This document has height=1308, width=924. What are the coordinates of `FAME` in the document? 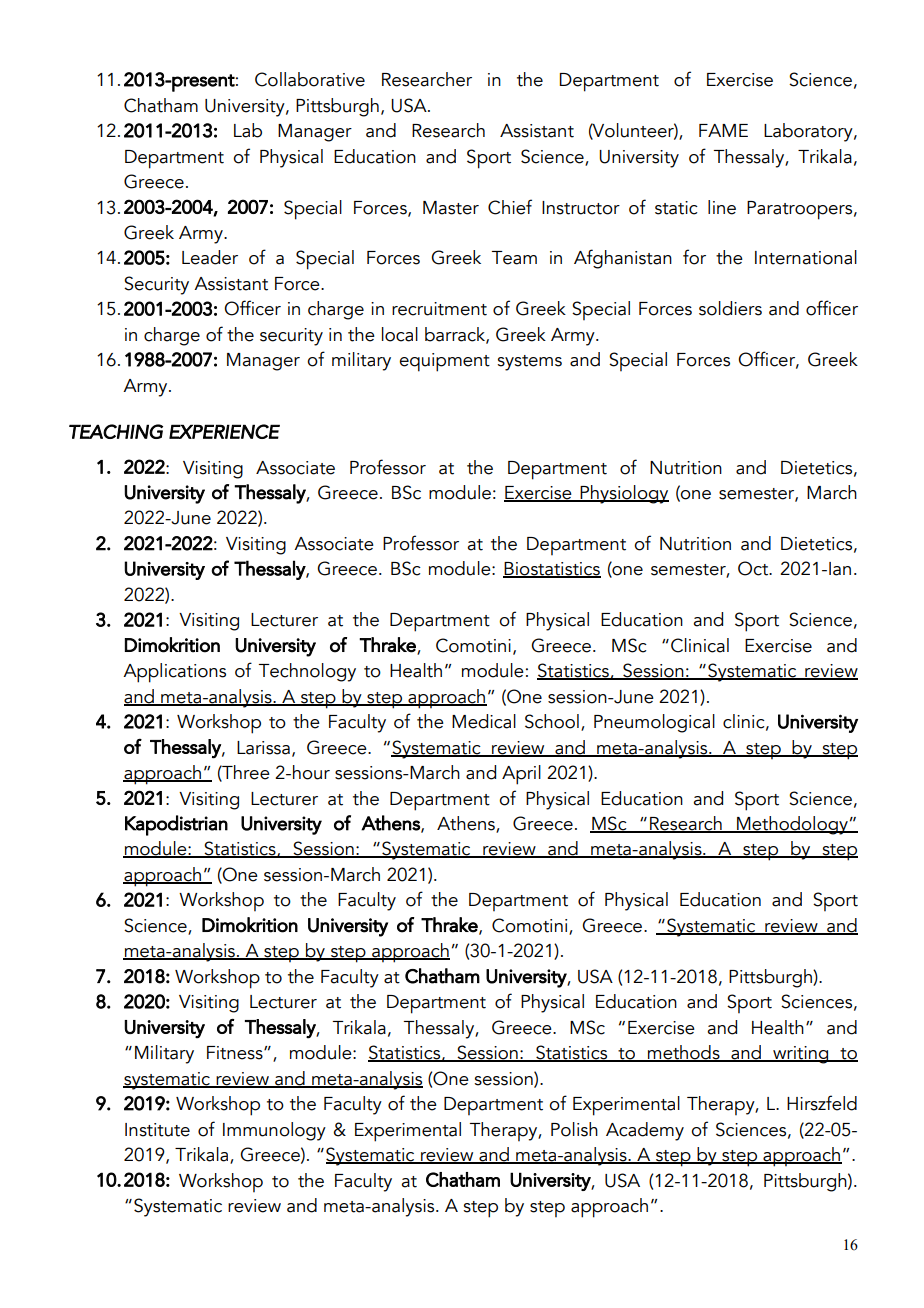 It's located at (723, 130).
